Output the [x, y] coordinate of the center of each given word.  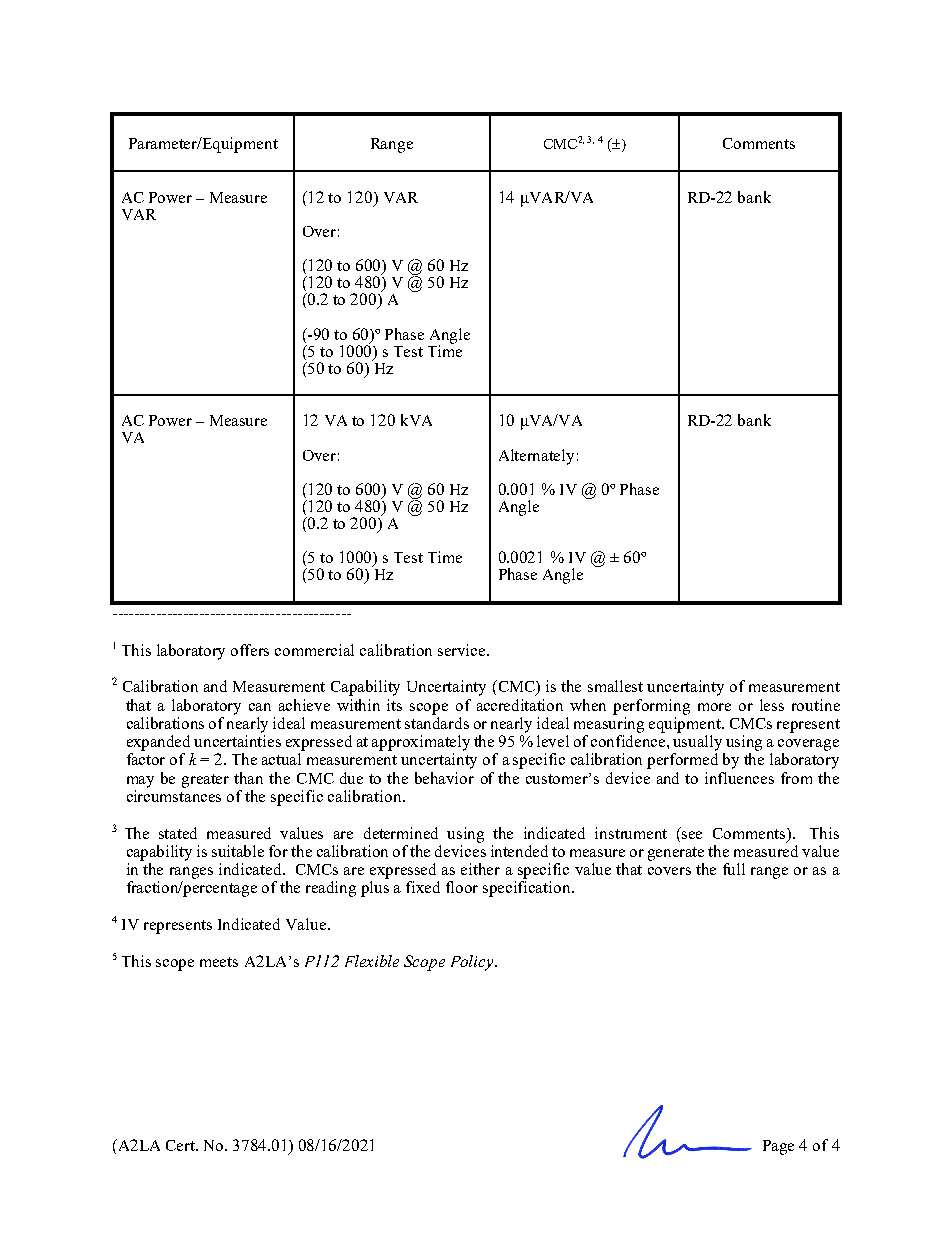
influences [739, 778]
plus [375, 889]
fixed [423, 887]
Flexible [372, 961]
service [463, 650]
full [734, 869]
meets [219, 962]
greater [205, 781]
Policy [473, 963]
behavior [444, 778]
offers [250, 650]
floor [462, 887]
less [772, 705]
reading [331, 889]
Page [778, 1147]
